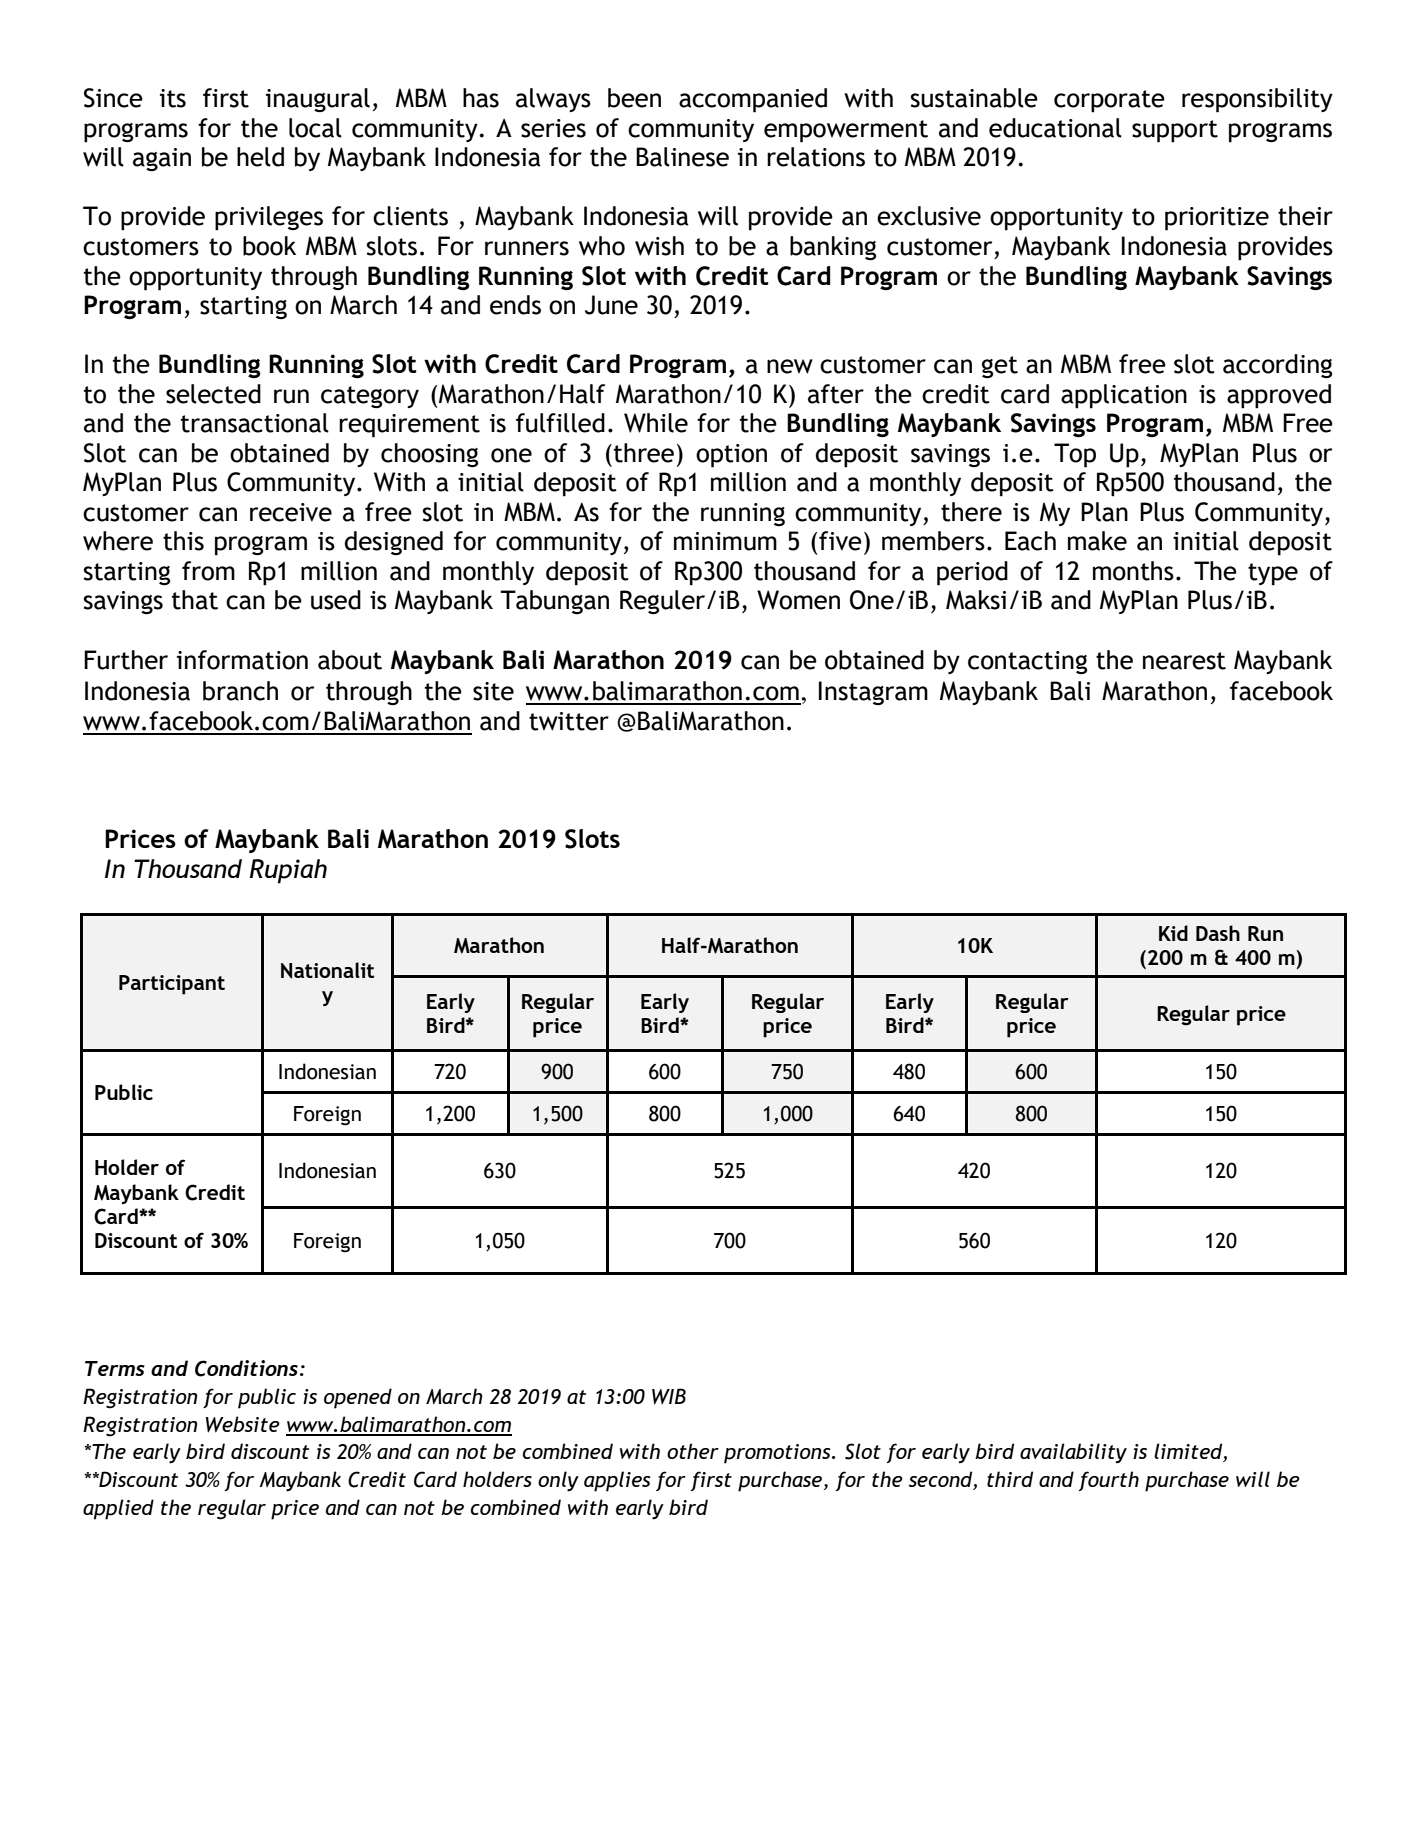  What do you see at coordinates (569, 721) in the page?
I see `twitter` at bounding box center [569, 721].
